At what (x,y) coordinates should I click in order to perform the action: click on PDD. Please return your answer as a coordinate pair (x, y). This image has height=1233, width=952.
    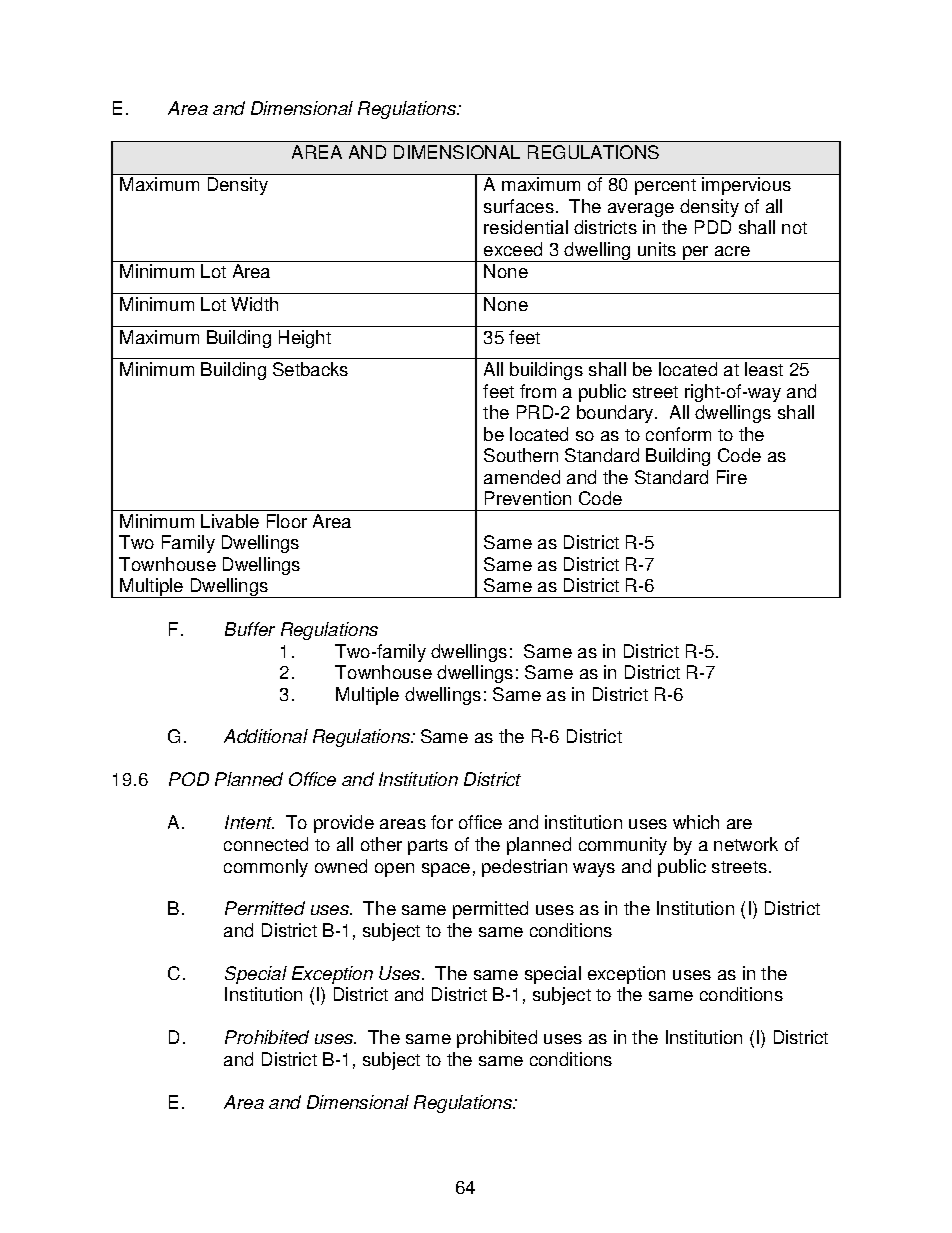
    Looking at the image, I should click on (713, 227).
